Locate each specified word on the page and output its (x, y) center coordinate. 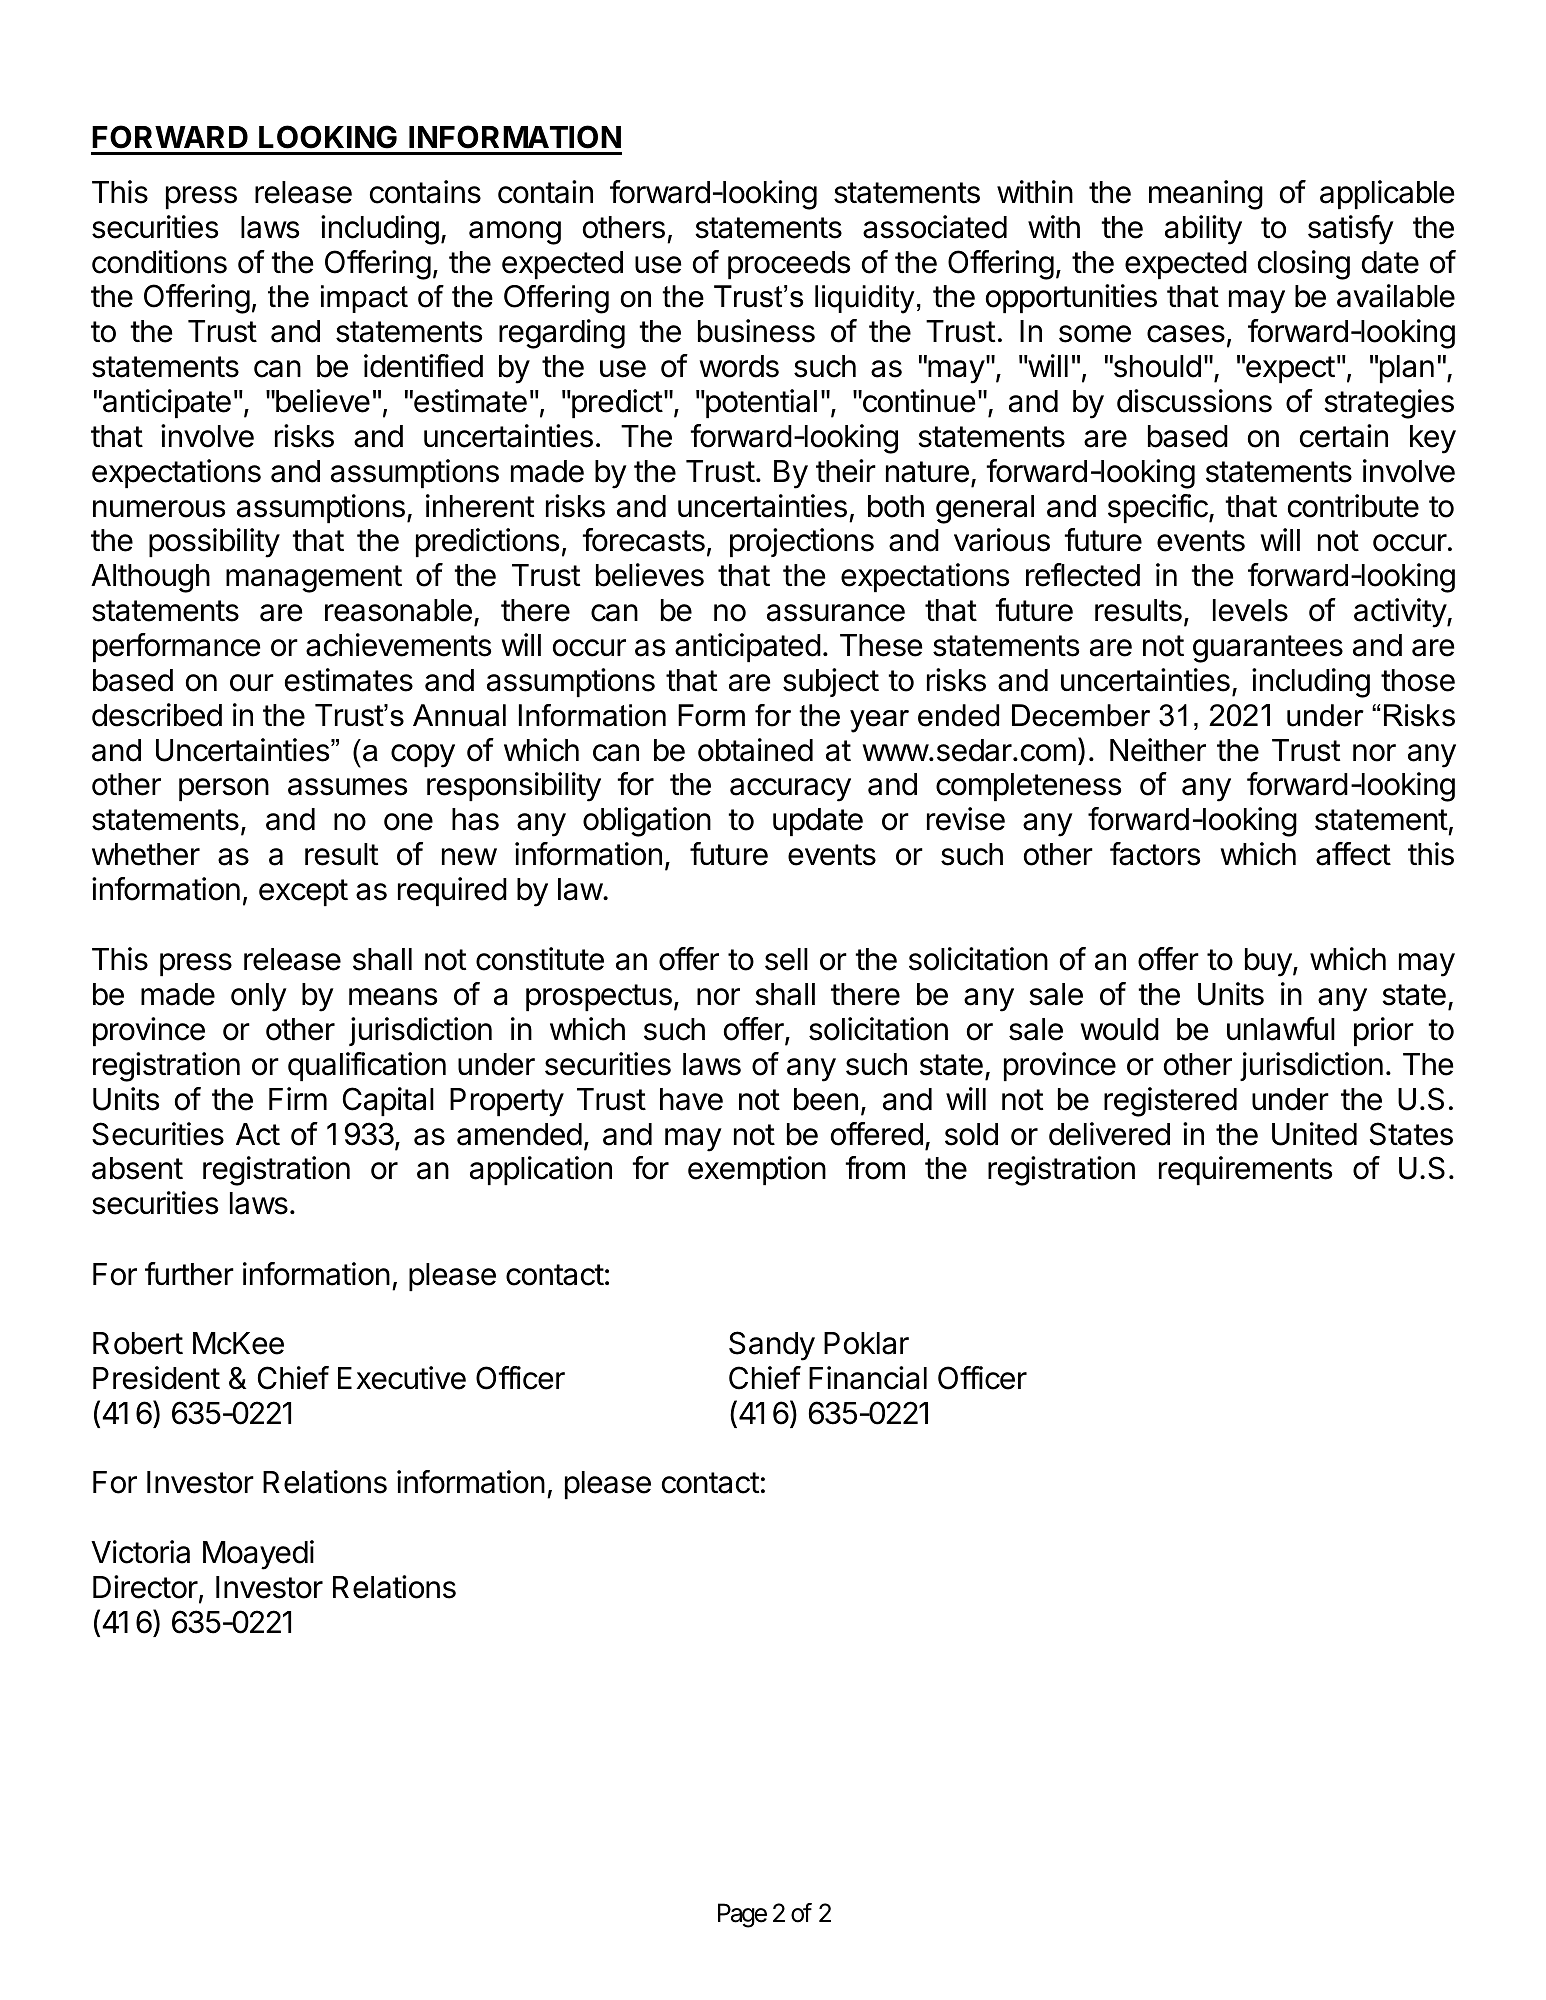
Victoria (140, 1552)
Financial (868, 1378)
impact (364, 299)
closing (1304, 265)
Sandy (772, 1346)
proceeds (789, 265)
